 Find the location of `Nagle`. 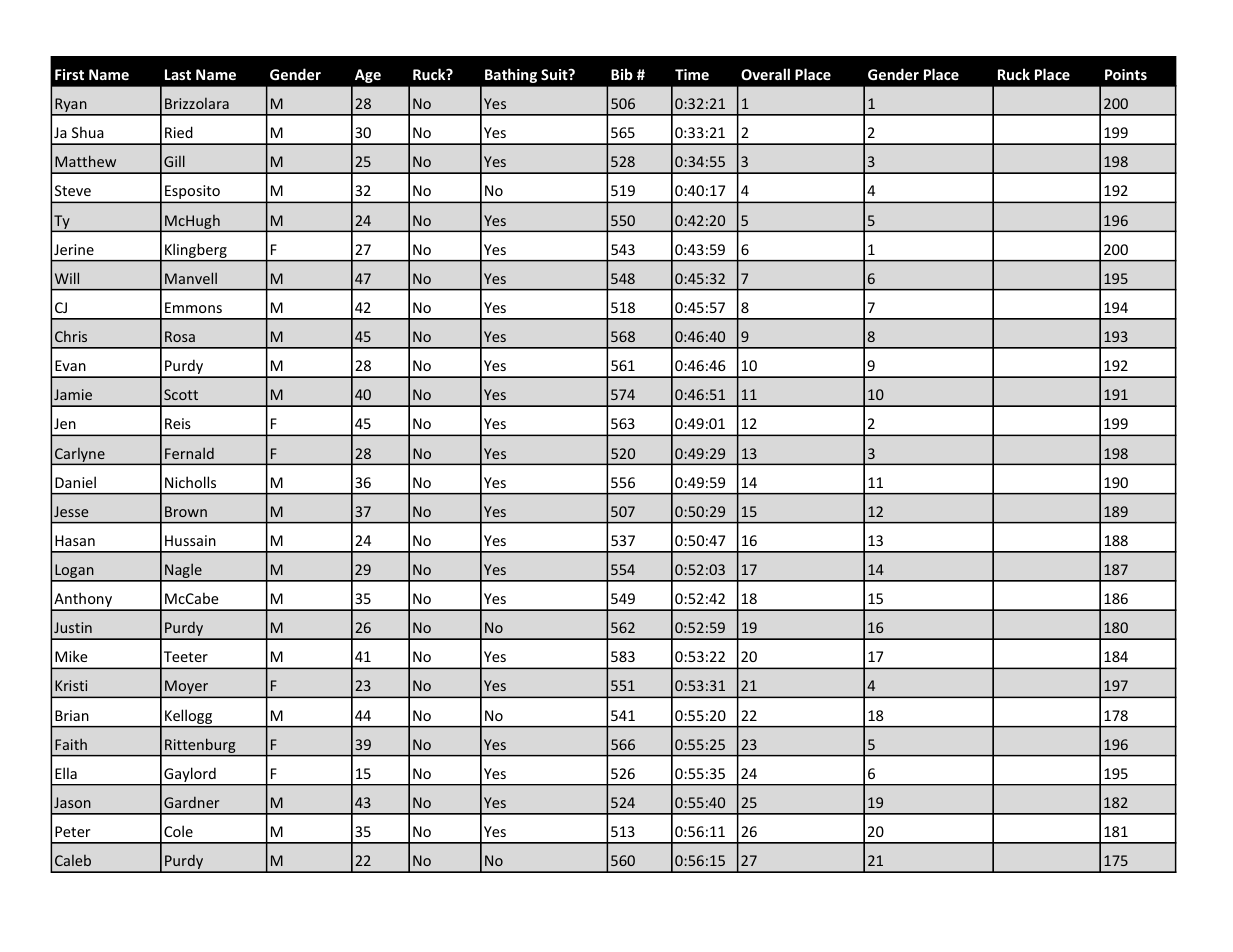

Nagle is located at coordinates (183, 572).
